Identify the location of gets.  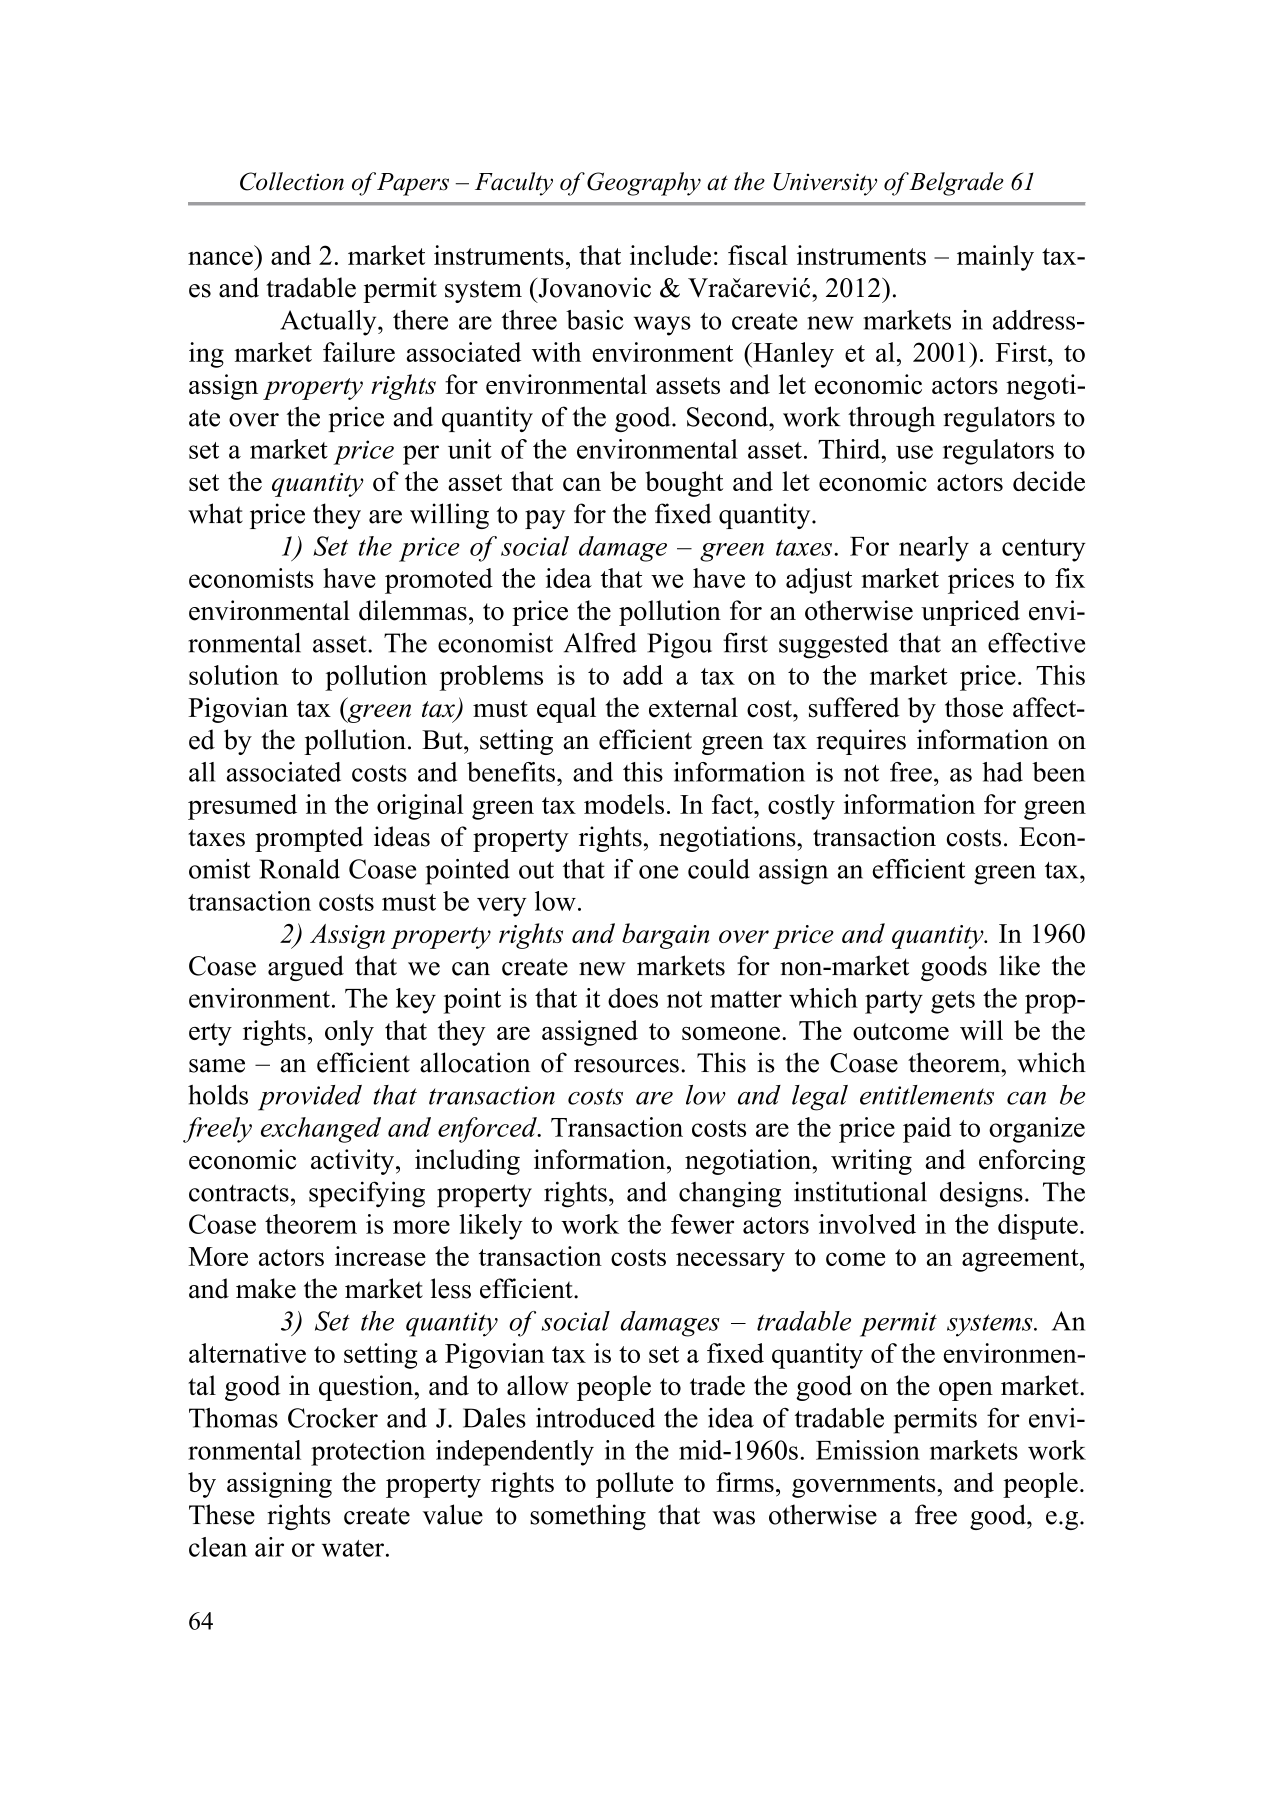
(953, 1002).
